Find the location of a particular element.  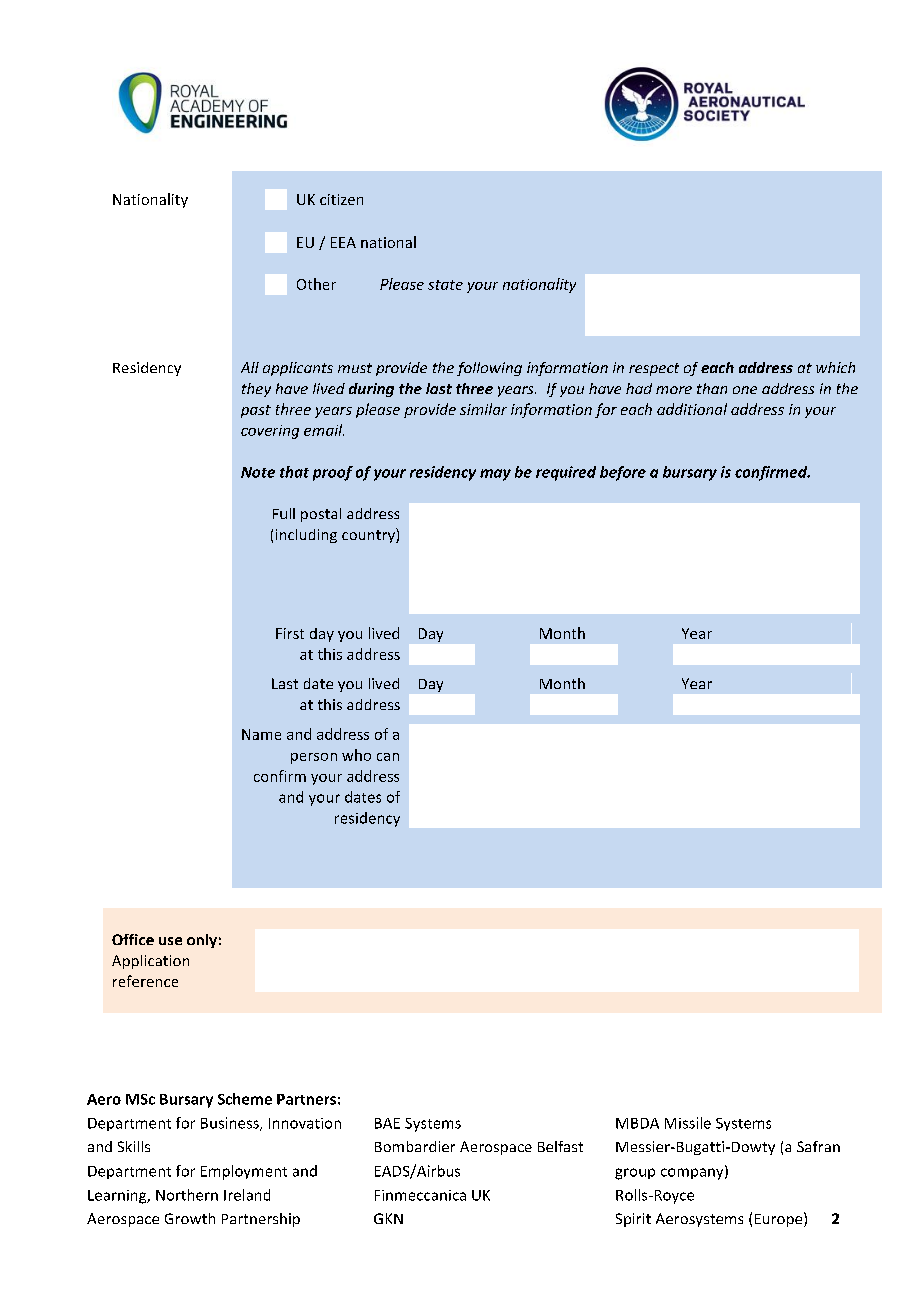

who is located at coordinates (356, 755).
